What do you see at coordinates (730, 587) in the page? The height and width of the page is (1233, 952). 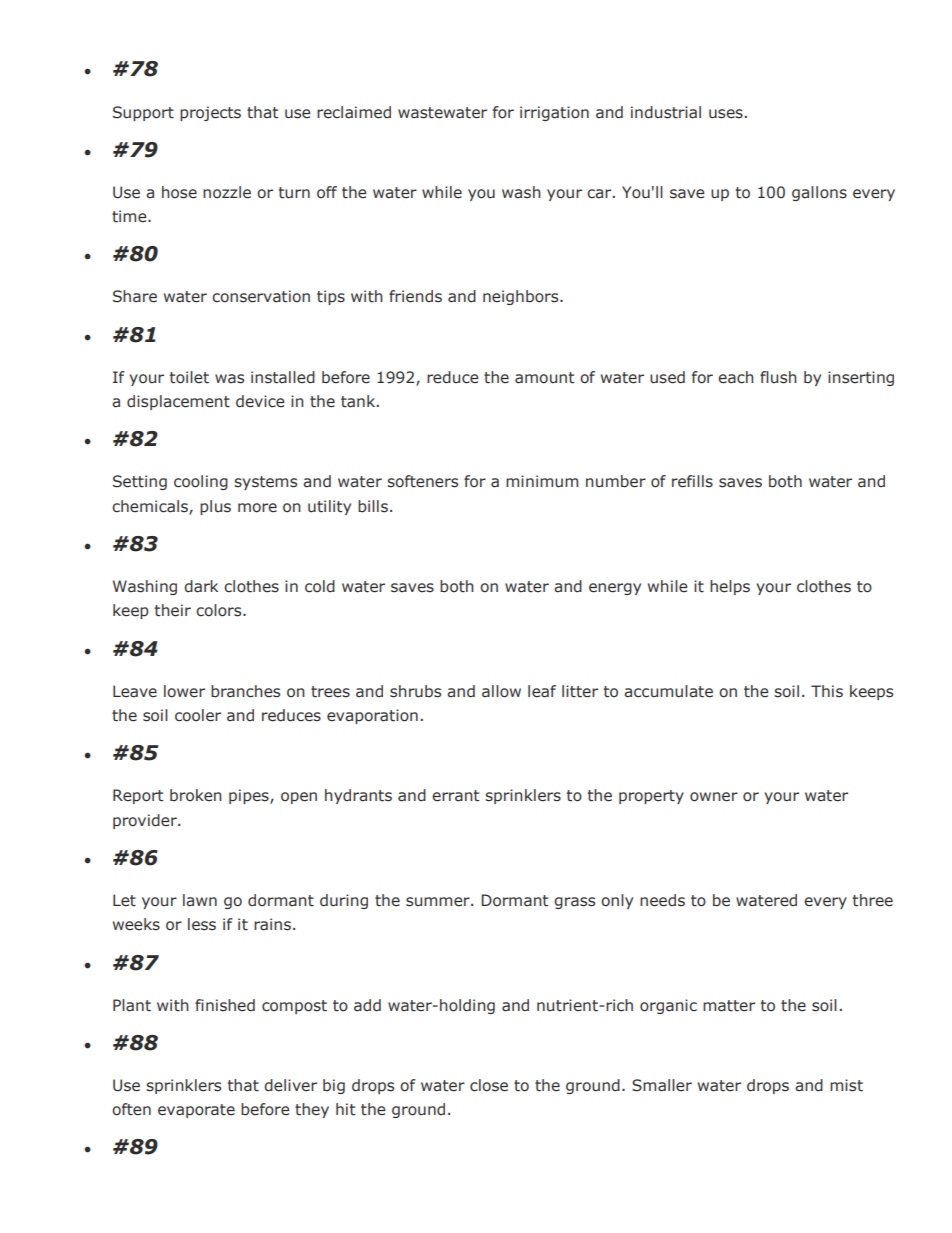 I see `helps` at bounding box center [730, 587].
